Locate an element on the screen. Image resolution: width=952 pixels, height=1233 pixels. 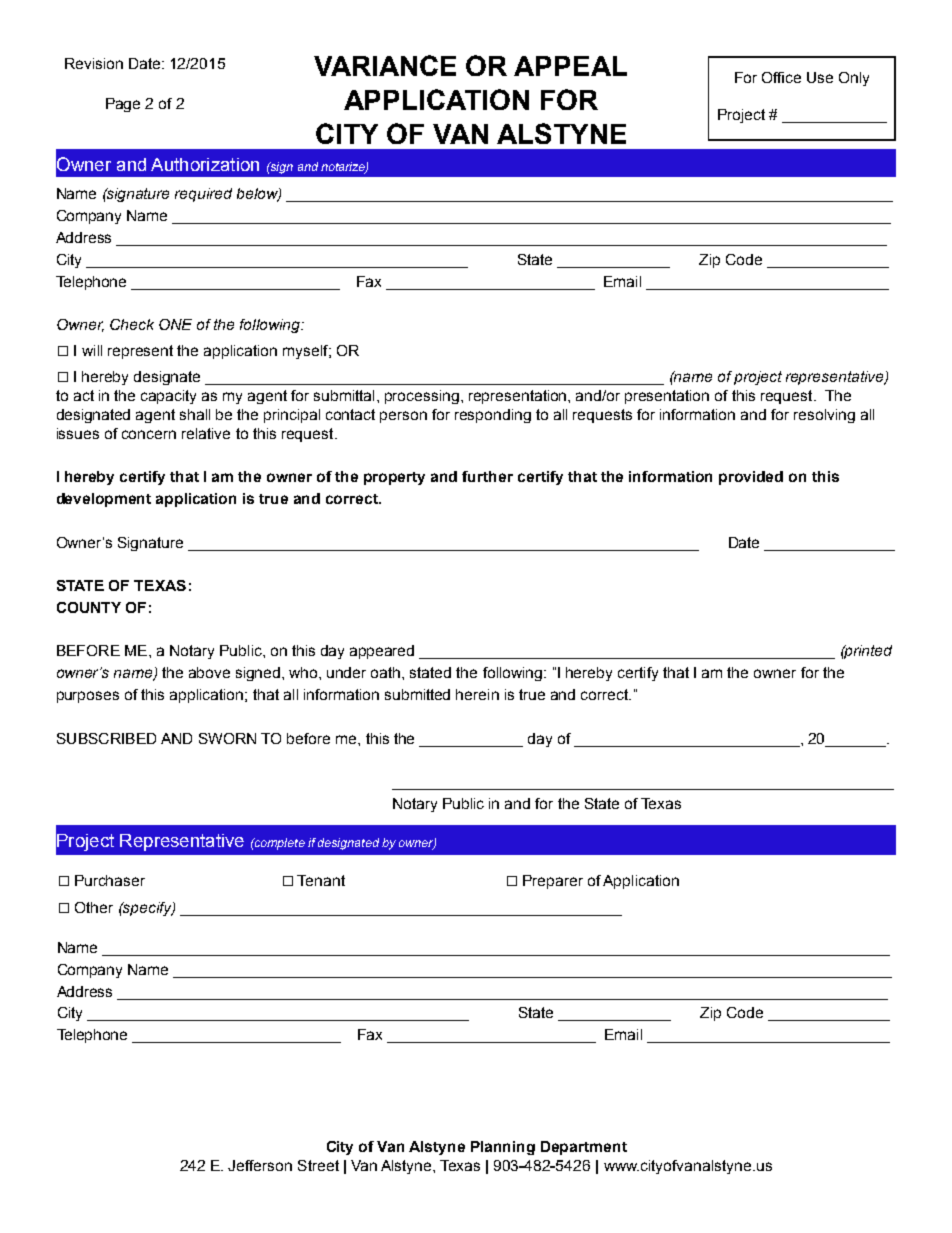
Preparer is located at coordinates (553, 882).
